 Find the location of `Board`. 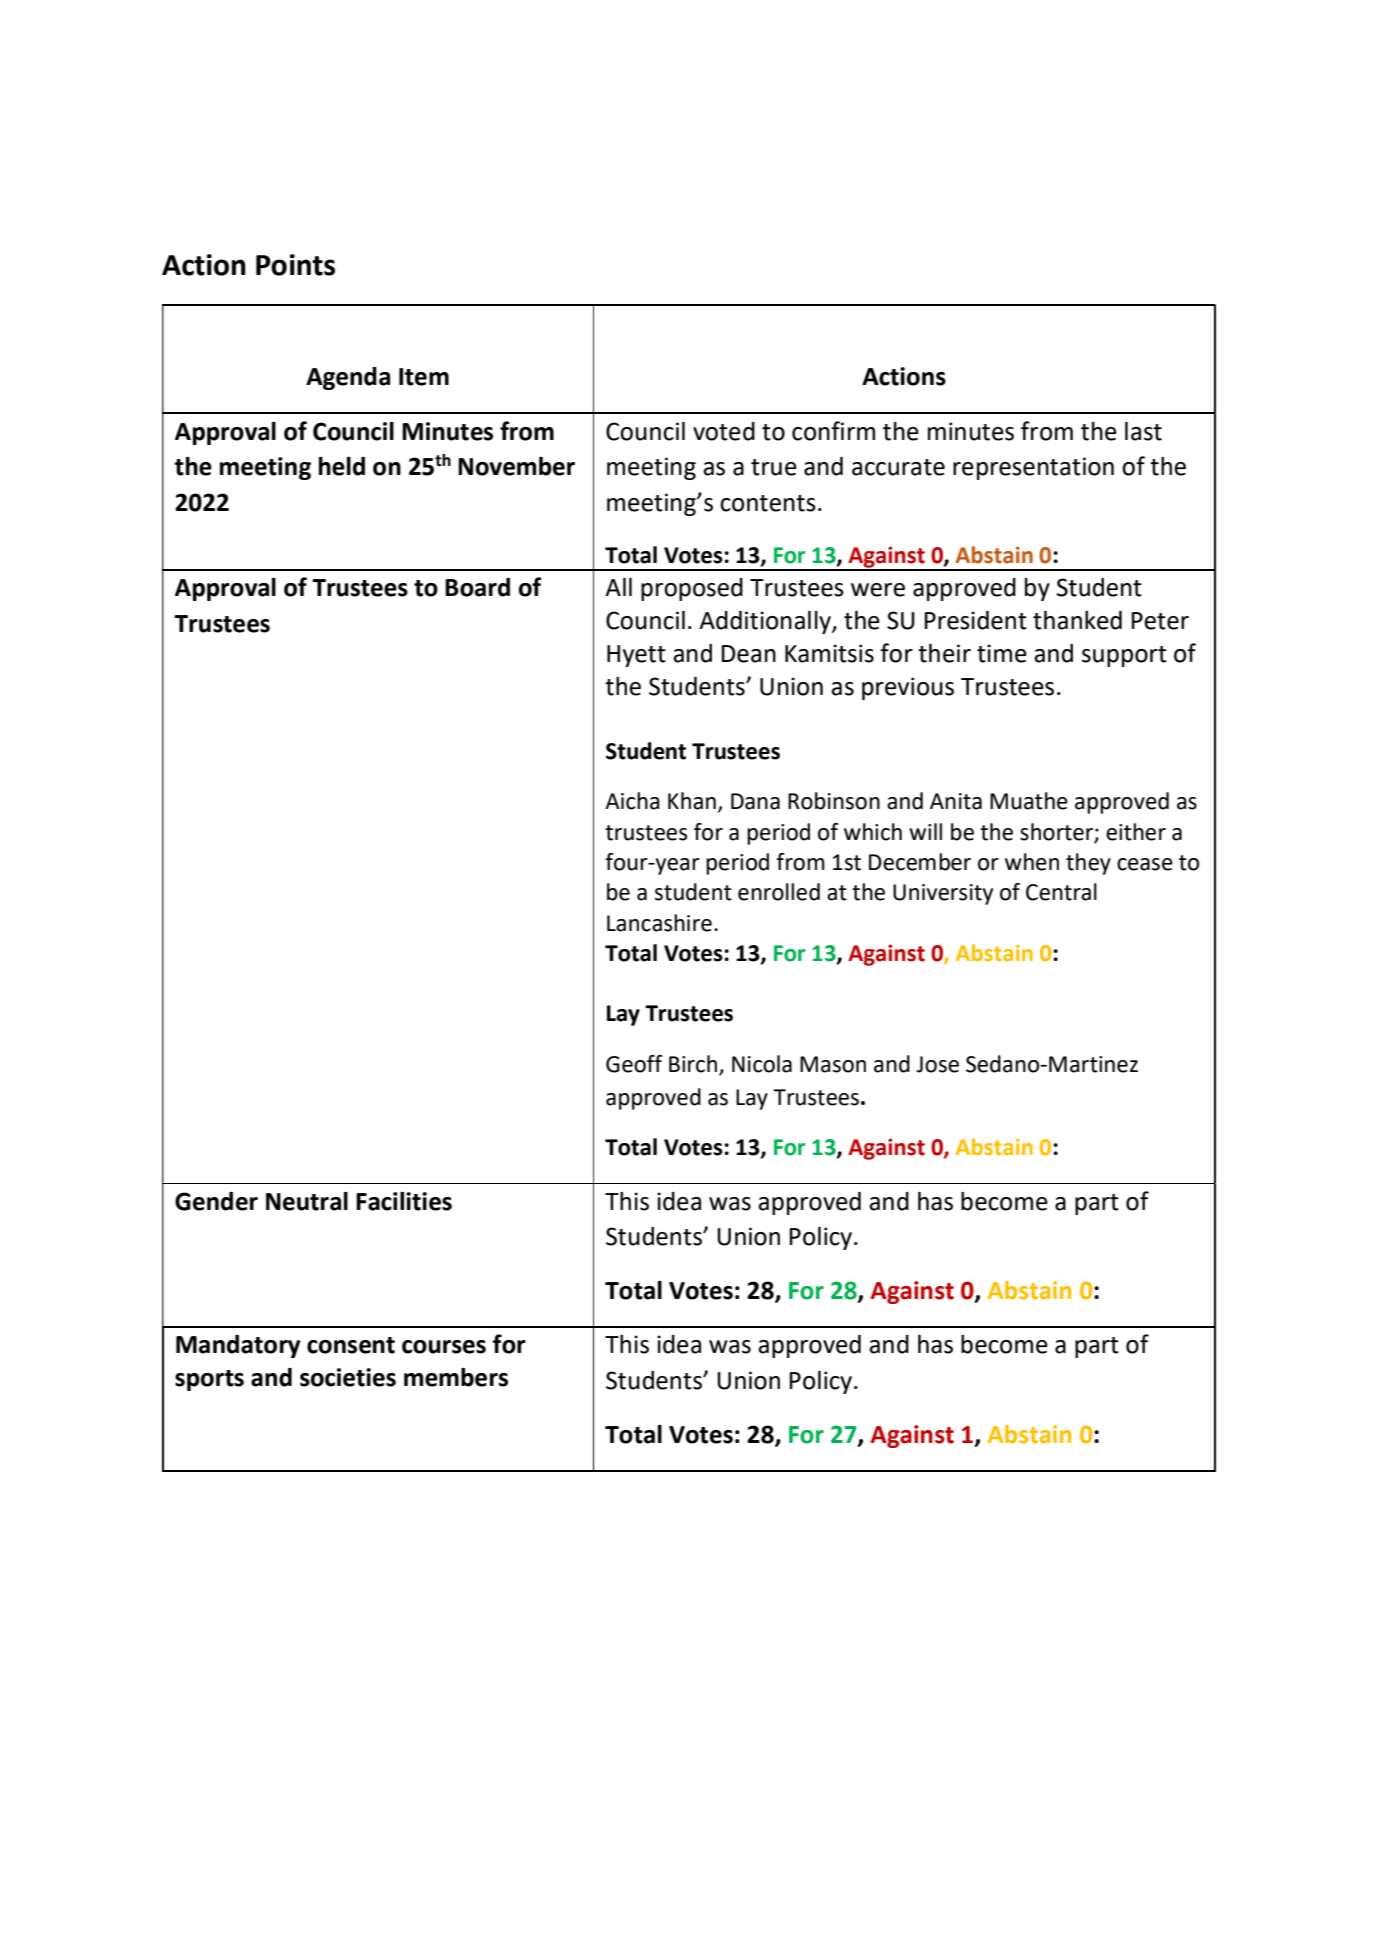

Board is located at coordinates (477, 587).
